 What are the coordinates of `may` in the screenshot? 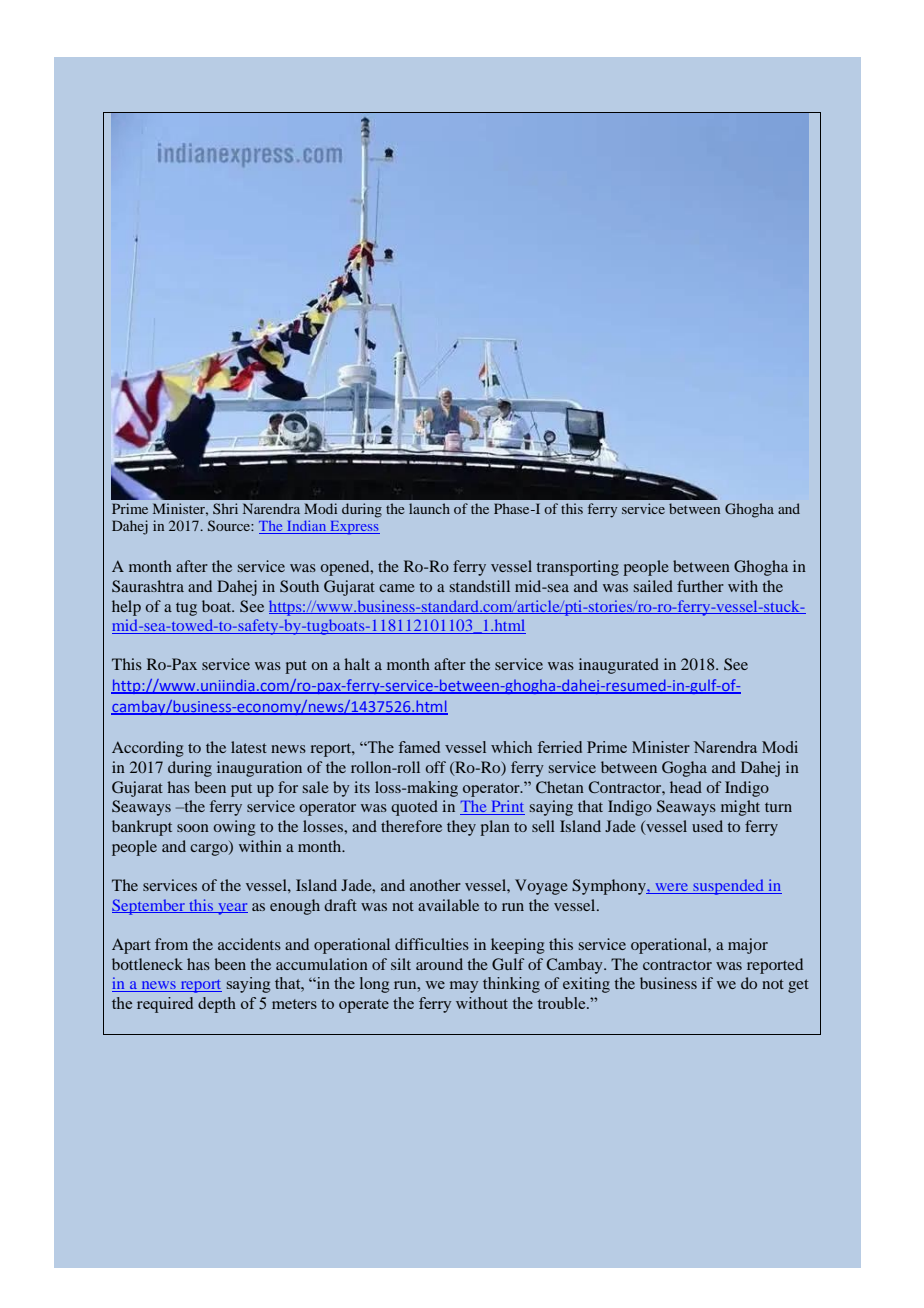 It's located at (464, 987).
